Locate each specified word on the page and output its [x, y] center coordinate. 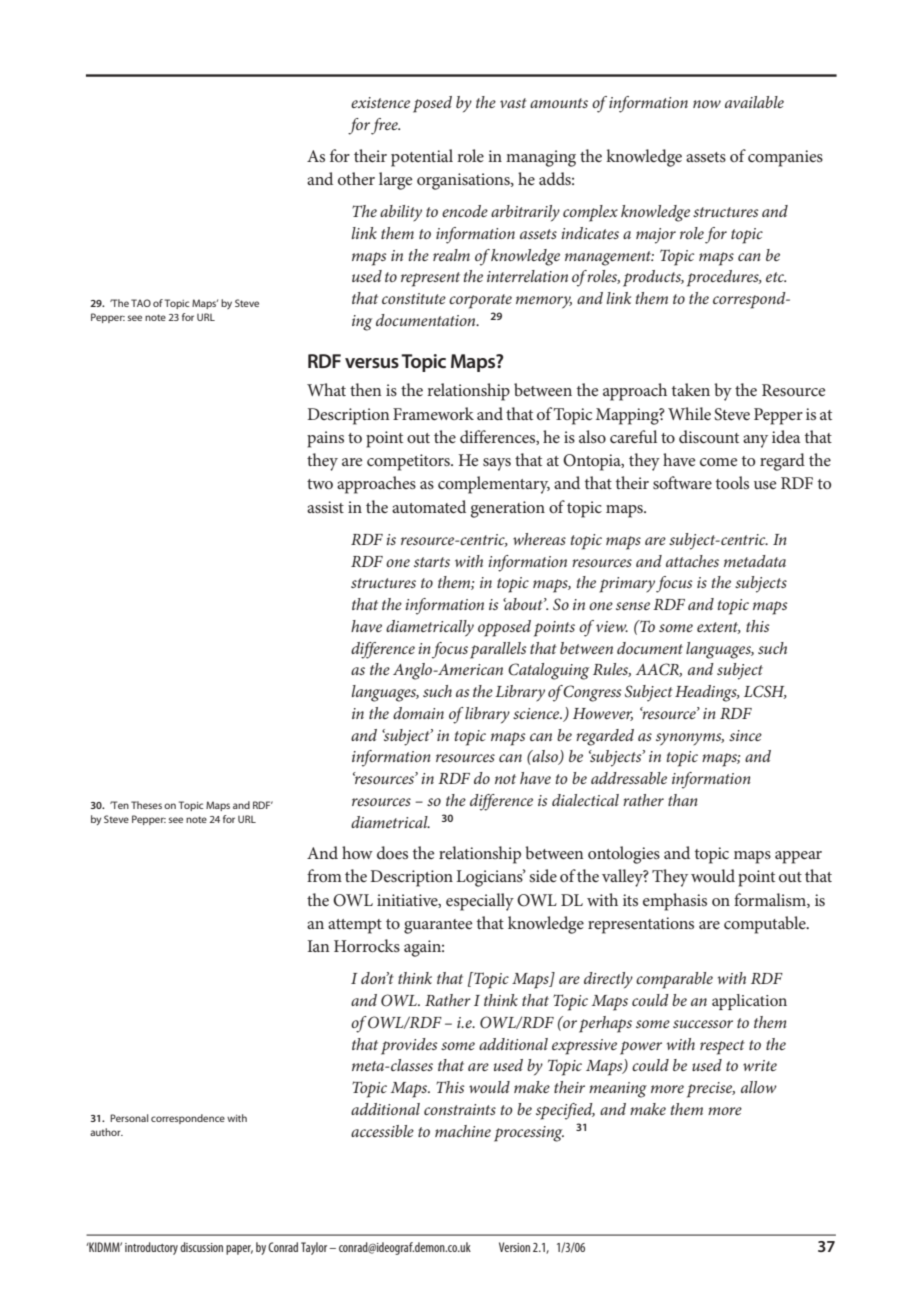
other [356, 178]
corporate [480, 301]
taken [691, 389]
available [754, 102]
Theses [146, 805]
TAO [141, 303]
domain [418, 713]
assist [325, 507]
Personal [129, 1118]
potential [422, 158]
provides [409, 1046]
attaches [692, 561]
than [683, 800]
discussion [201, 1247]
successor [703, 1024]
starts [432, 562]
